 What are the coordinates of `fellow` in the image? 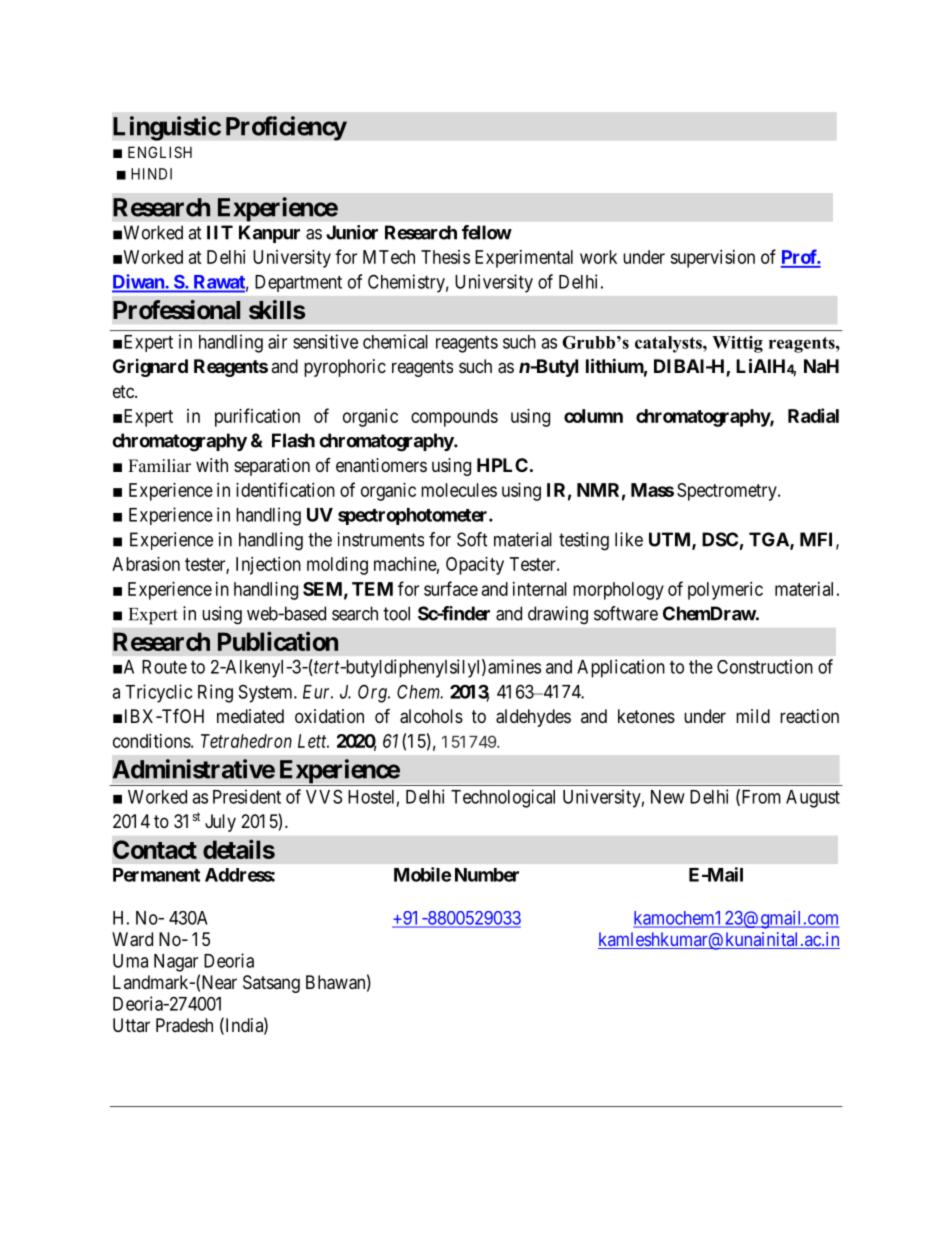 It's located at (487, 232).
